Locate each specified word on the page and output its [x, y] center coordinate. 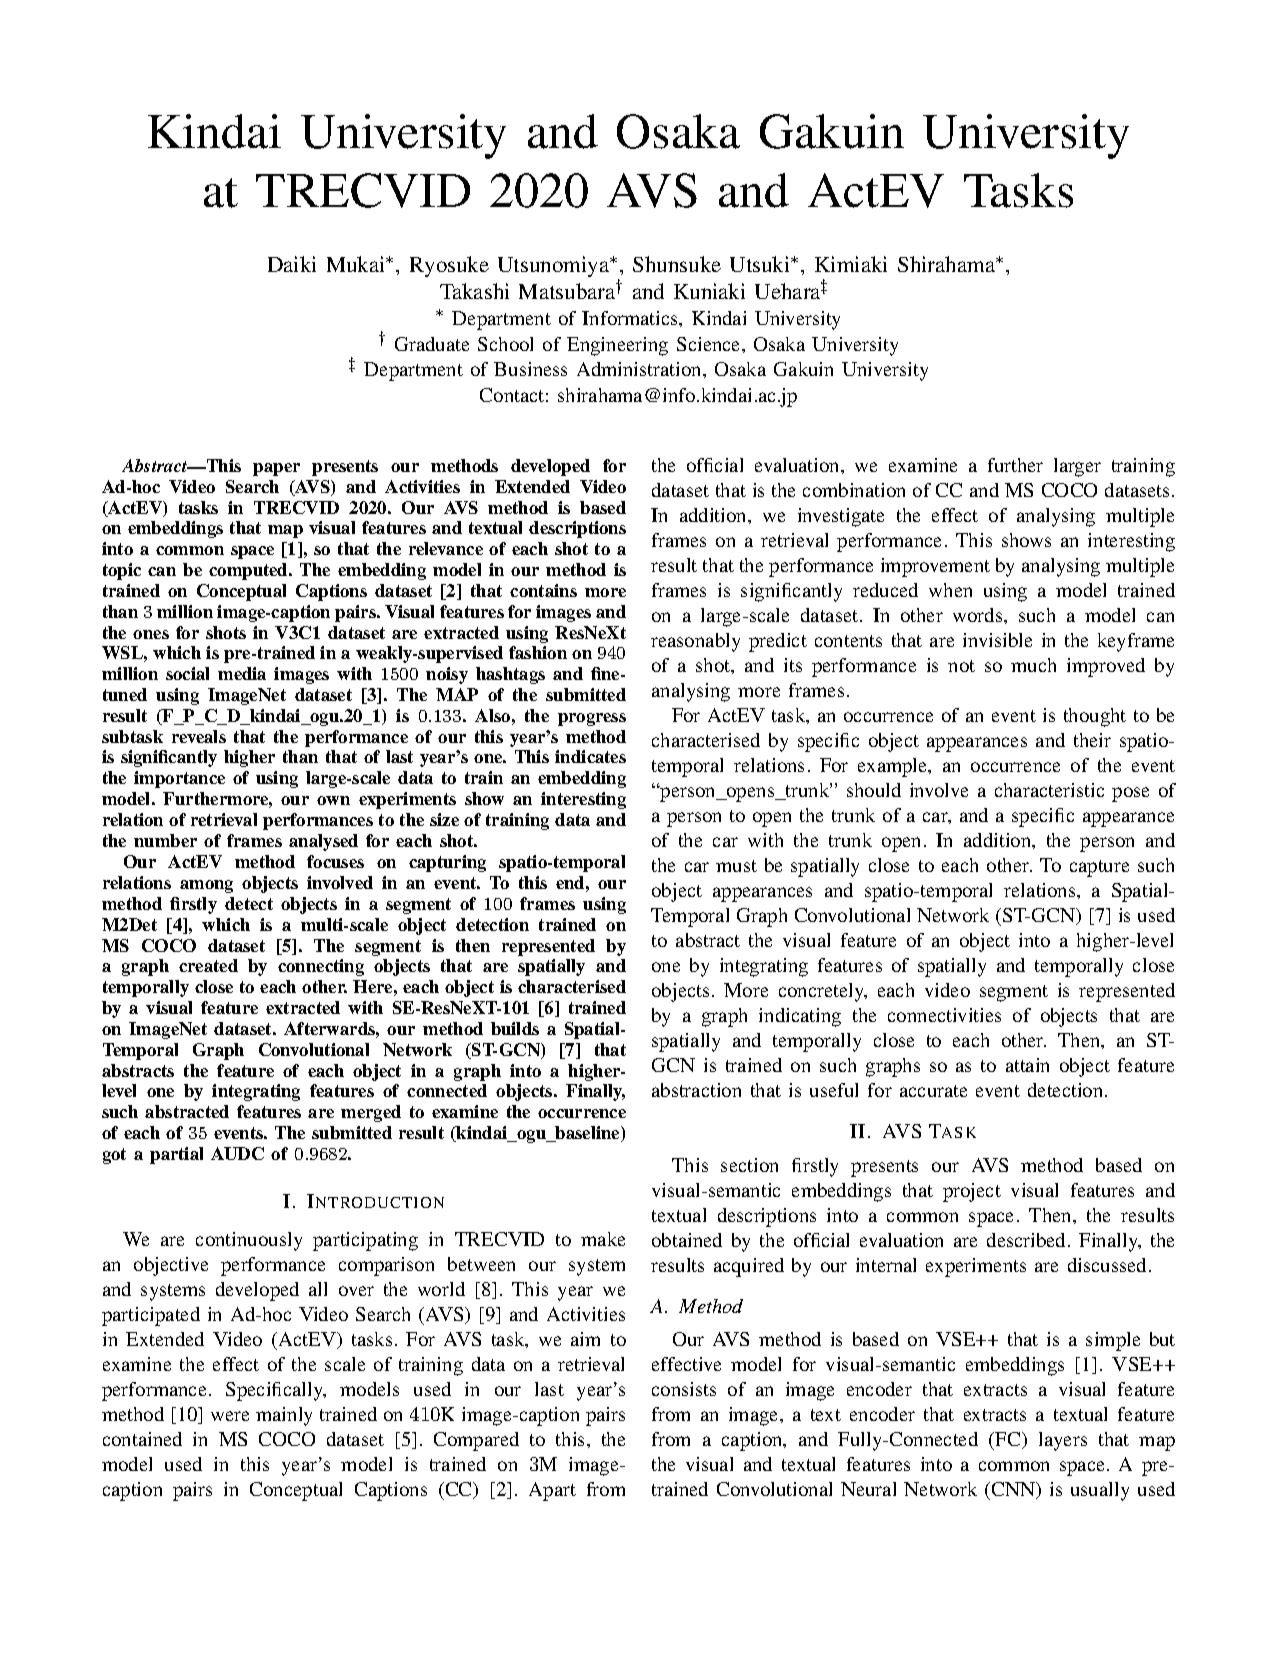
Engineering [617, 346]
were [230, 1416]
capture [1099, 868]
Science [710, 344]
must [736, 866]
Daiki [292, 264]
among [206, 886]
